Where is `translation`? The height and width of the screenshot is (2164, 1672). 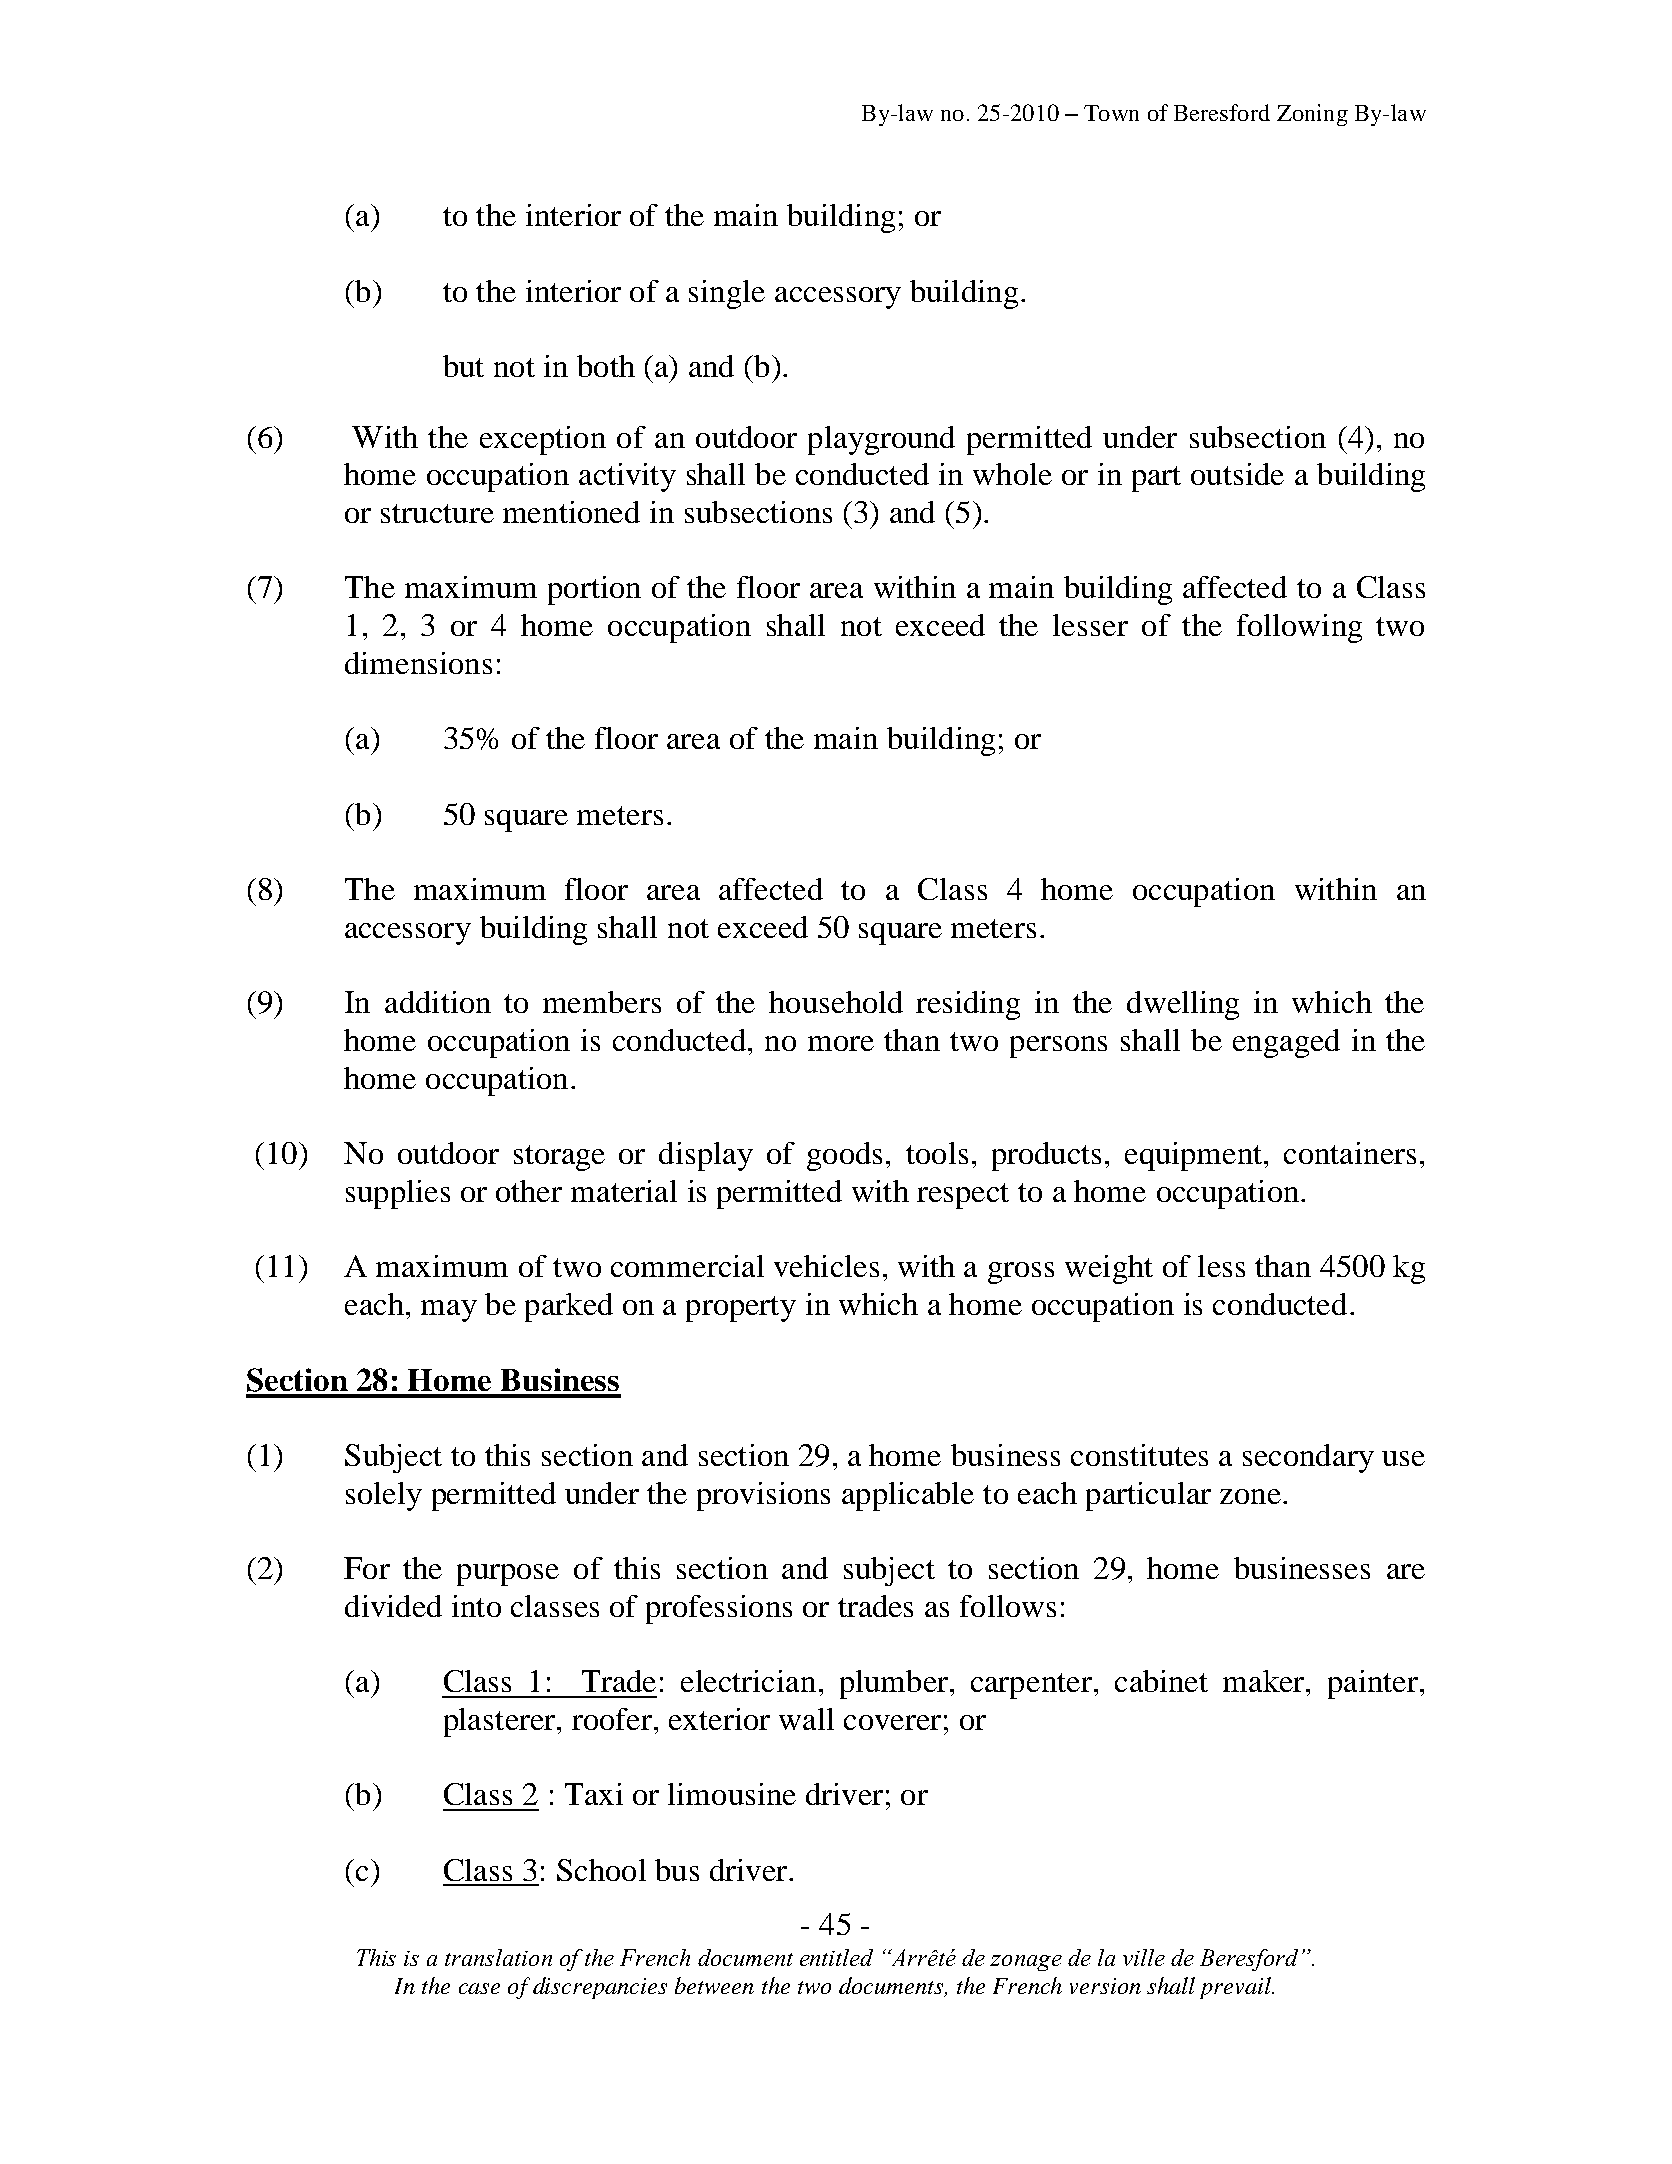
translation is located at coordinates (498, 1957).
